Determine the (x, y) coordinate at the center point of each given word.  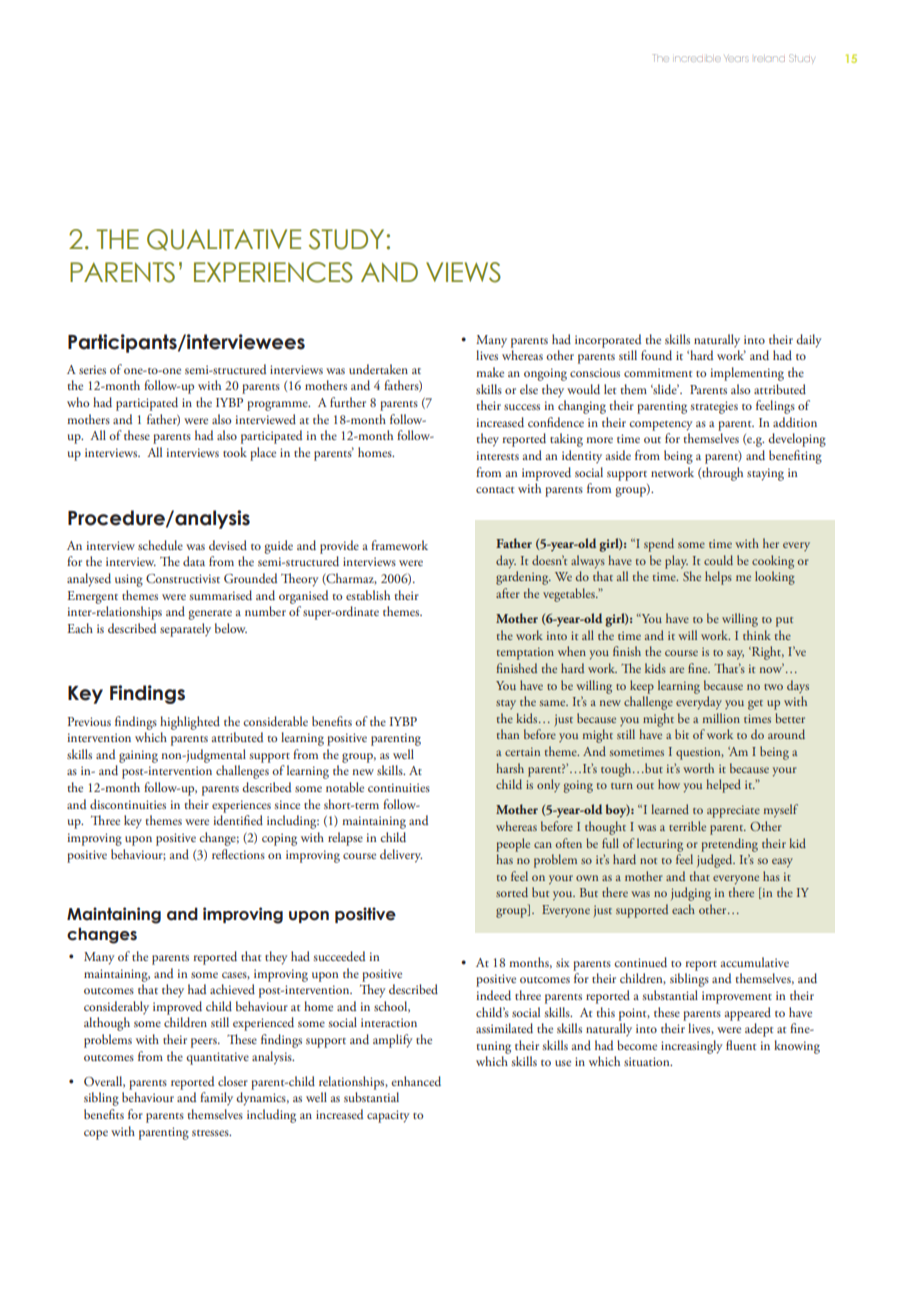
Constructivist (183, 578)
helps (718, 578)
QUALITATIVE (224, 240)
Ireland (769, 59)
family (216, 1098)
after (508, 593)
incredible (698, 59)
